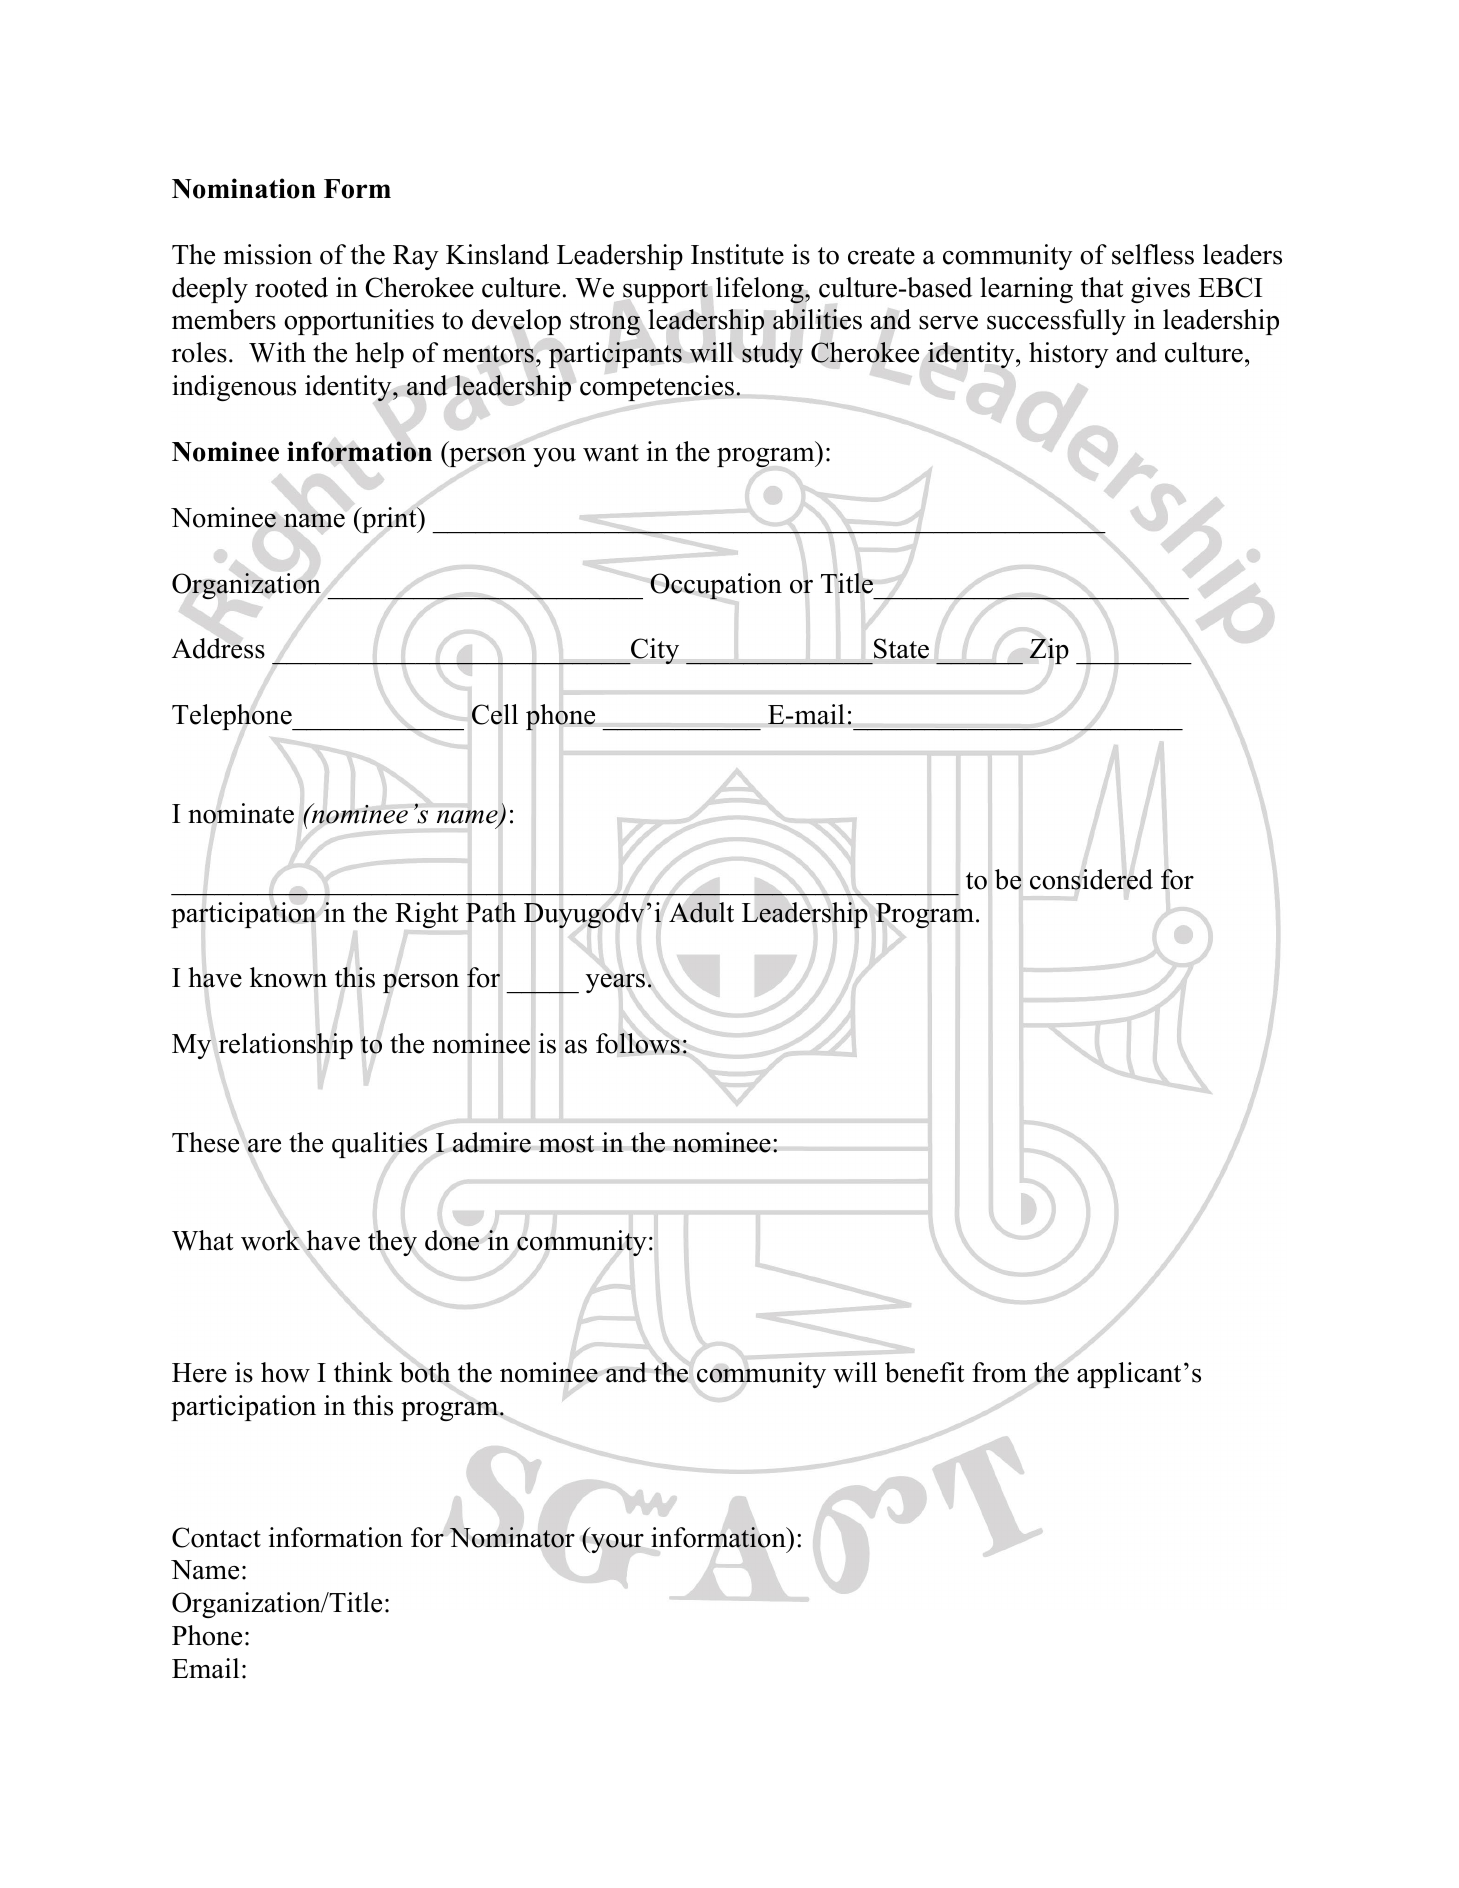 Image resolution: width=1459 pixels, height=1888 pixels. What do you see at coordinates (267, 254) in the page?
I see `mission` at bounding box center [267, 254].
